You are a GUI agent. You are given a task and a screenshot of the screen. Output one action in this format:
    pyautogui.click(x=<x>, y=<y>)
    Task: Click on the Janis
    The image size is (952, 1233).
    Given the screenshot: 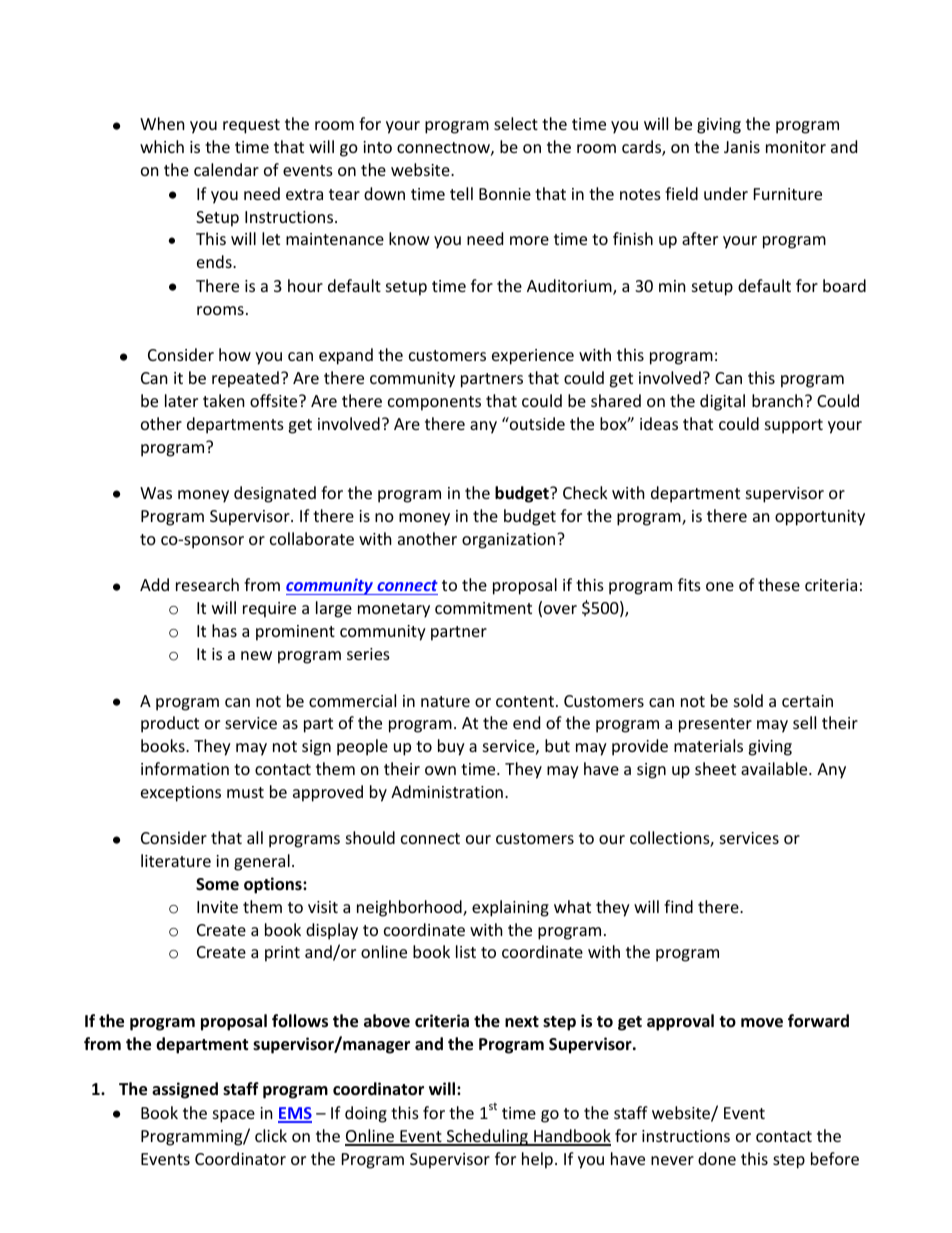 What is the action you would take?
    pyautogui.click(x=742, y=147)
